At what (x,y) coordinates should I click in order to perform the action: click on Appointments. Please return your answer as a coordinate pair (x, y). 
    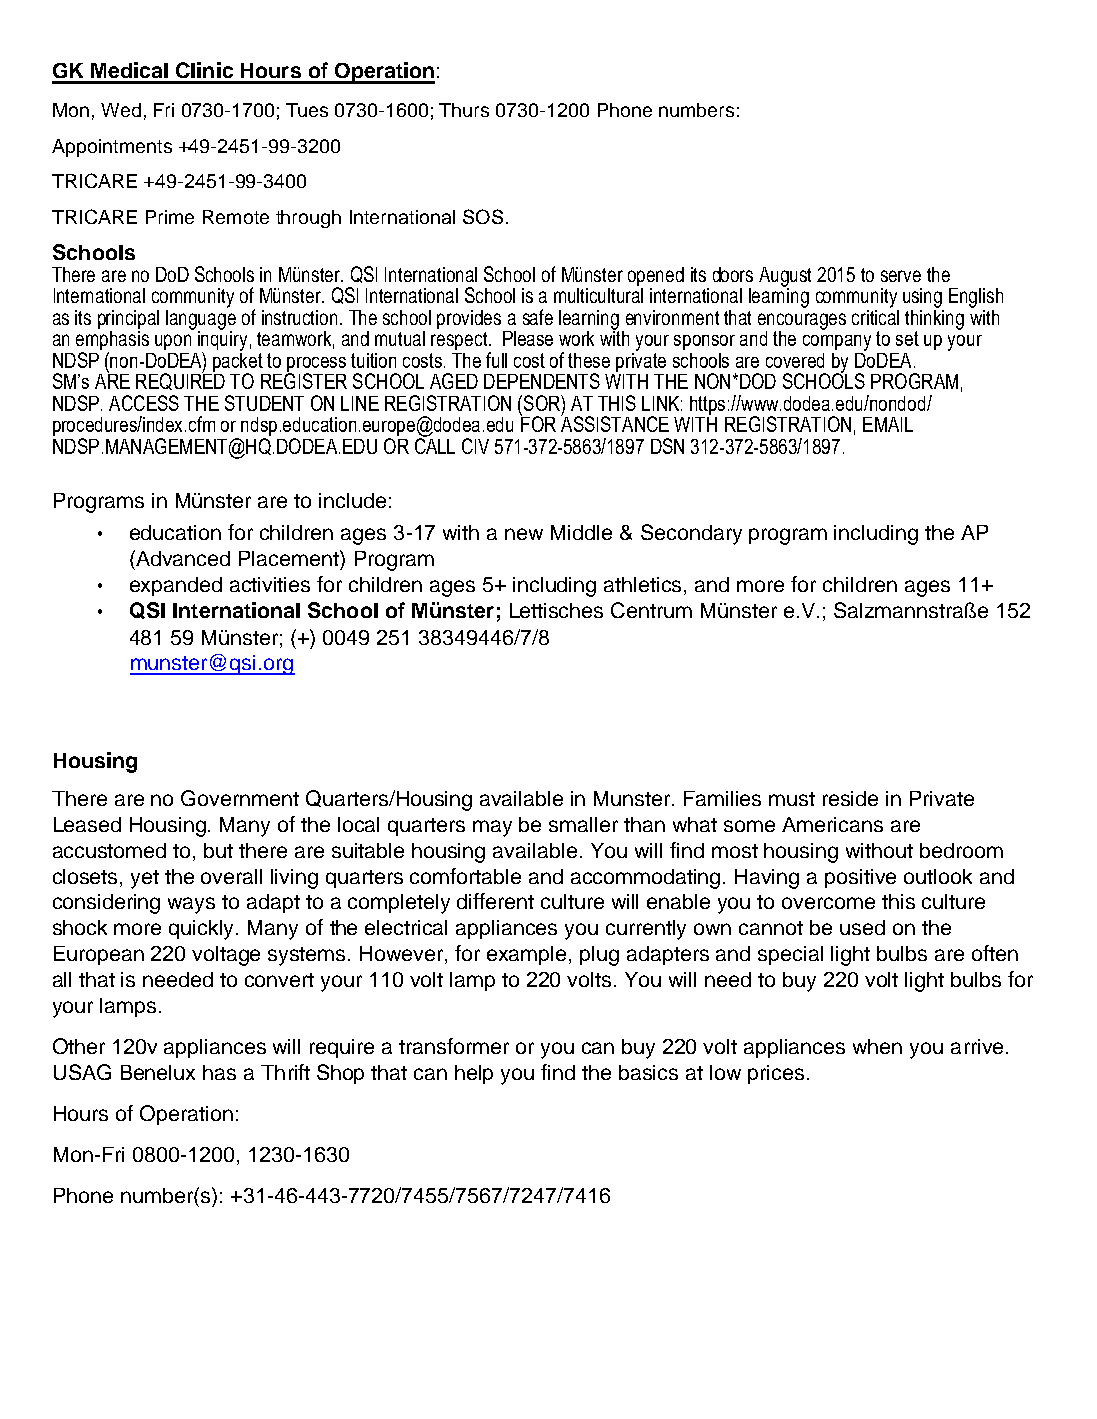
    Looking at the image, I should click on (112, 148).
